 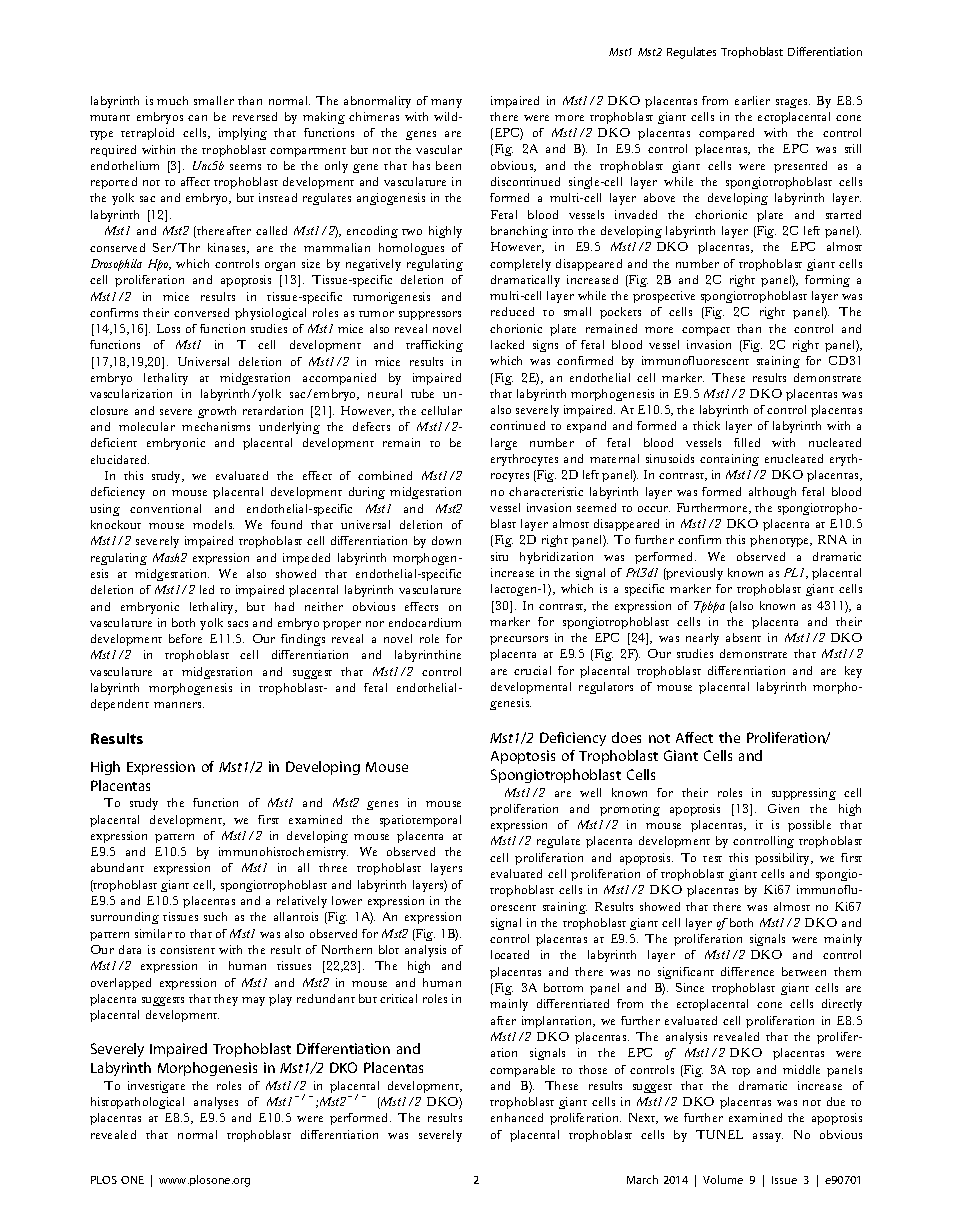 What do you see at coordinates (216, 1103) in the screenshot?
I see `analyses` at bounding box center [216, 1103].
